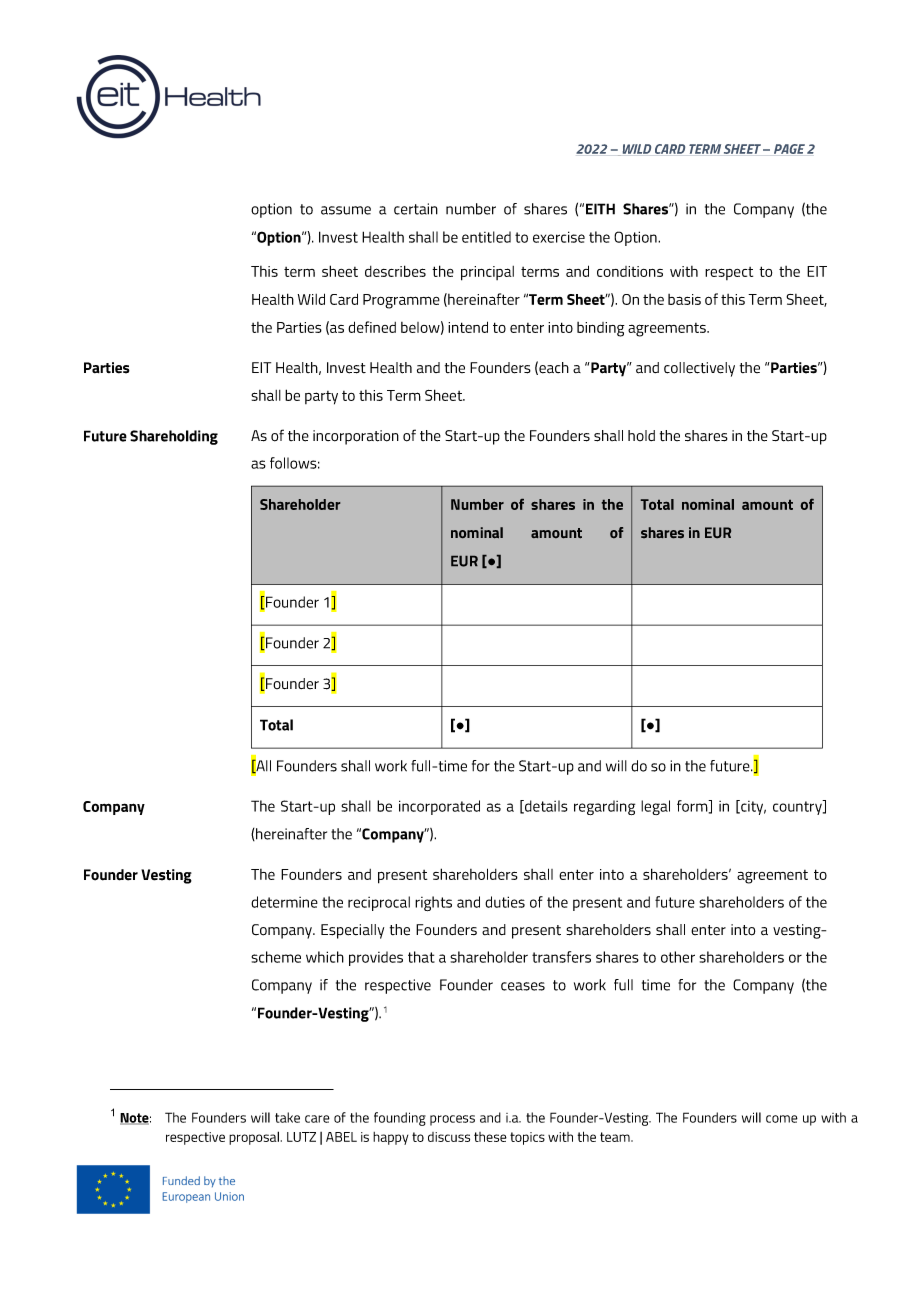 This screenshot has height=1308, width=924. Describe the element at coordinates (356, 437) in the screenshot. I see `incorporation` at that location.
